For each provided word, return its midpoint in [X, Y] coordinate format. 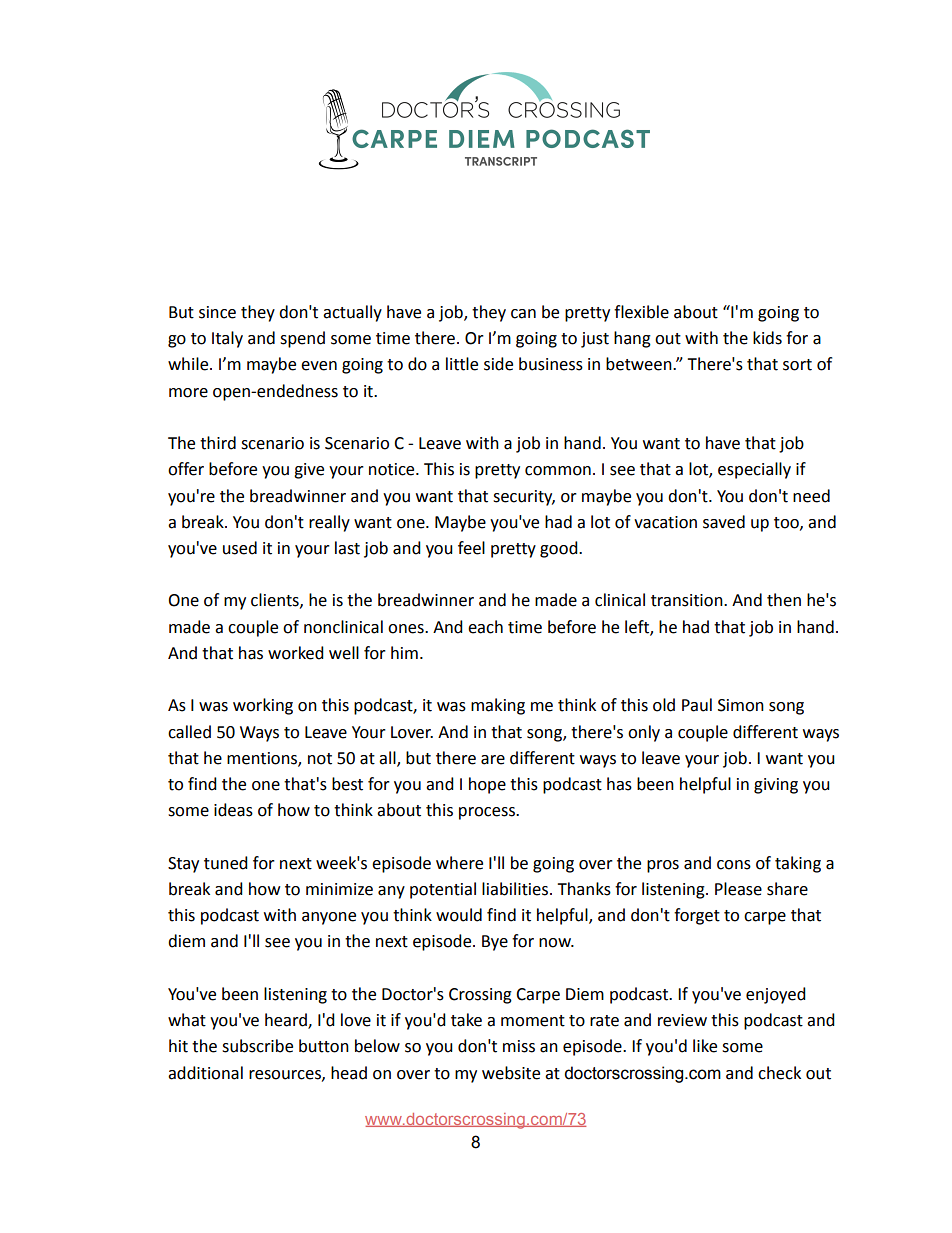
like [705, 1046]
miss [519, 1046]
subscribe [257, 1046]
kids [767, 338]
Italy [227, 339]
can [523, 314]
